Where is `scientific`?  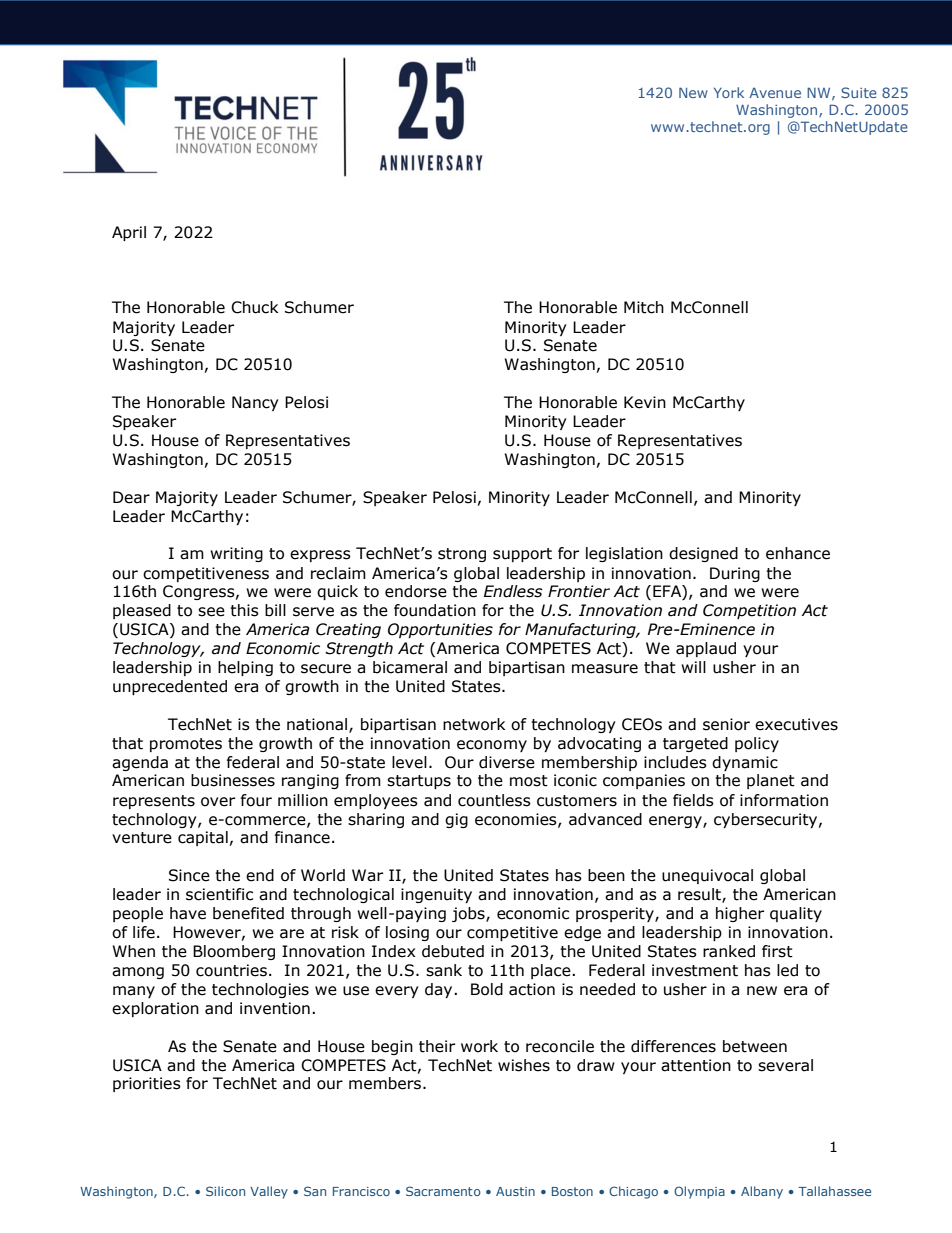 scientific is located at coordinates (219, 894).
